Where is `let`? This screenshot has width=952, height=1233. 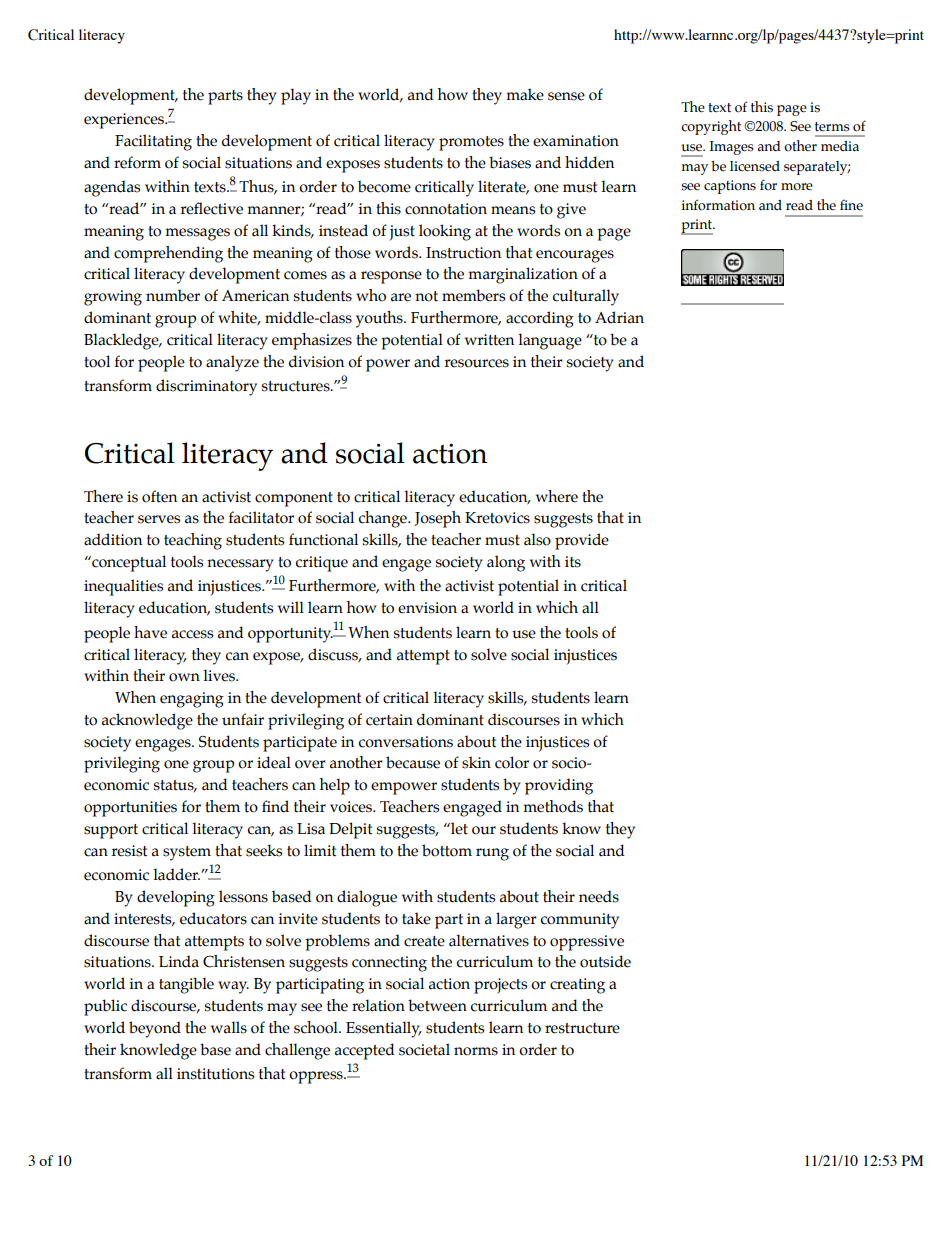 let is located at coordinates (458, 828).
